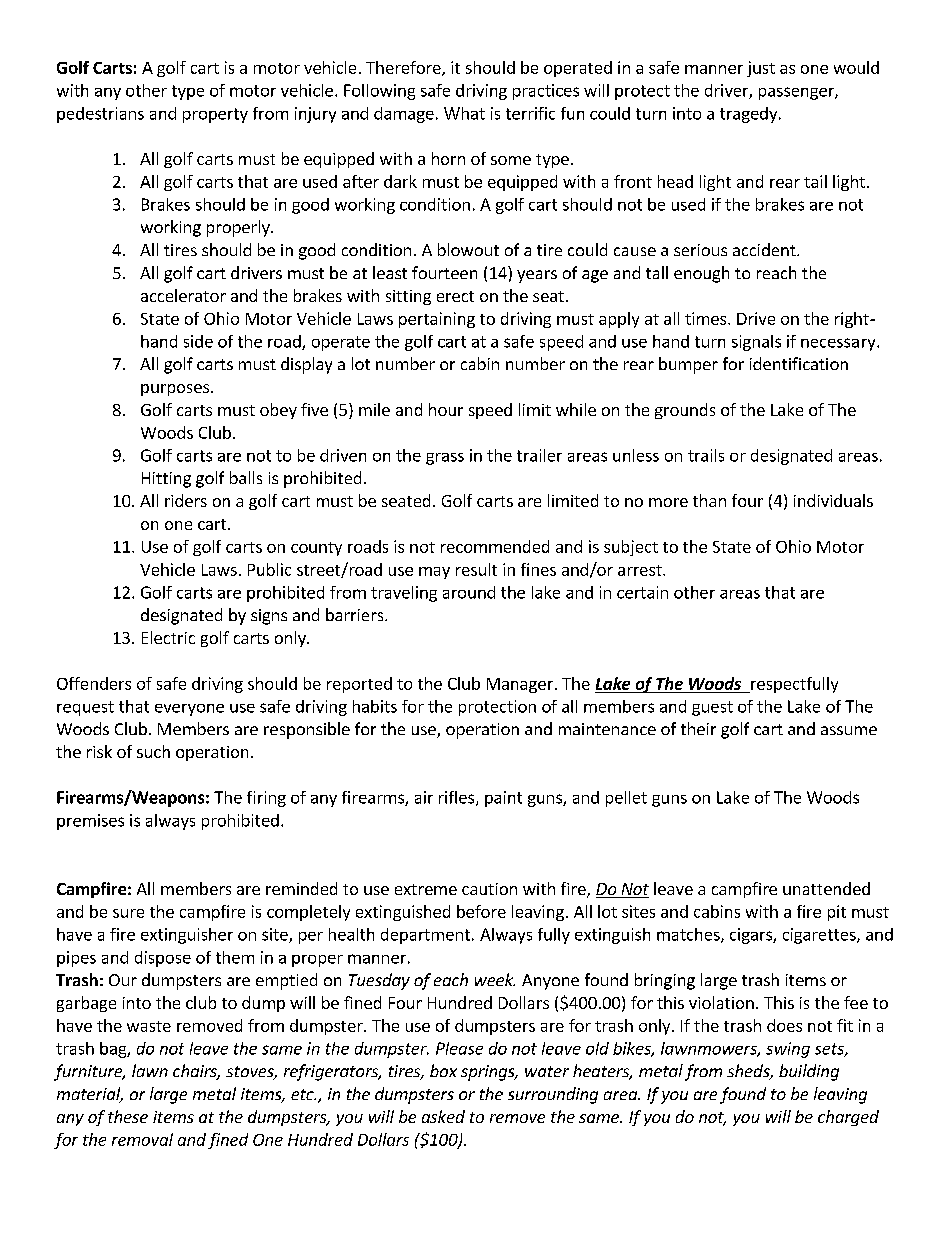 This screenshot has width=952, height=1233. Describe the element at coordinates (489, 889) in the screenshot. I see `caution` at that location.
